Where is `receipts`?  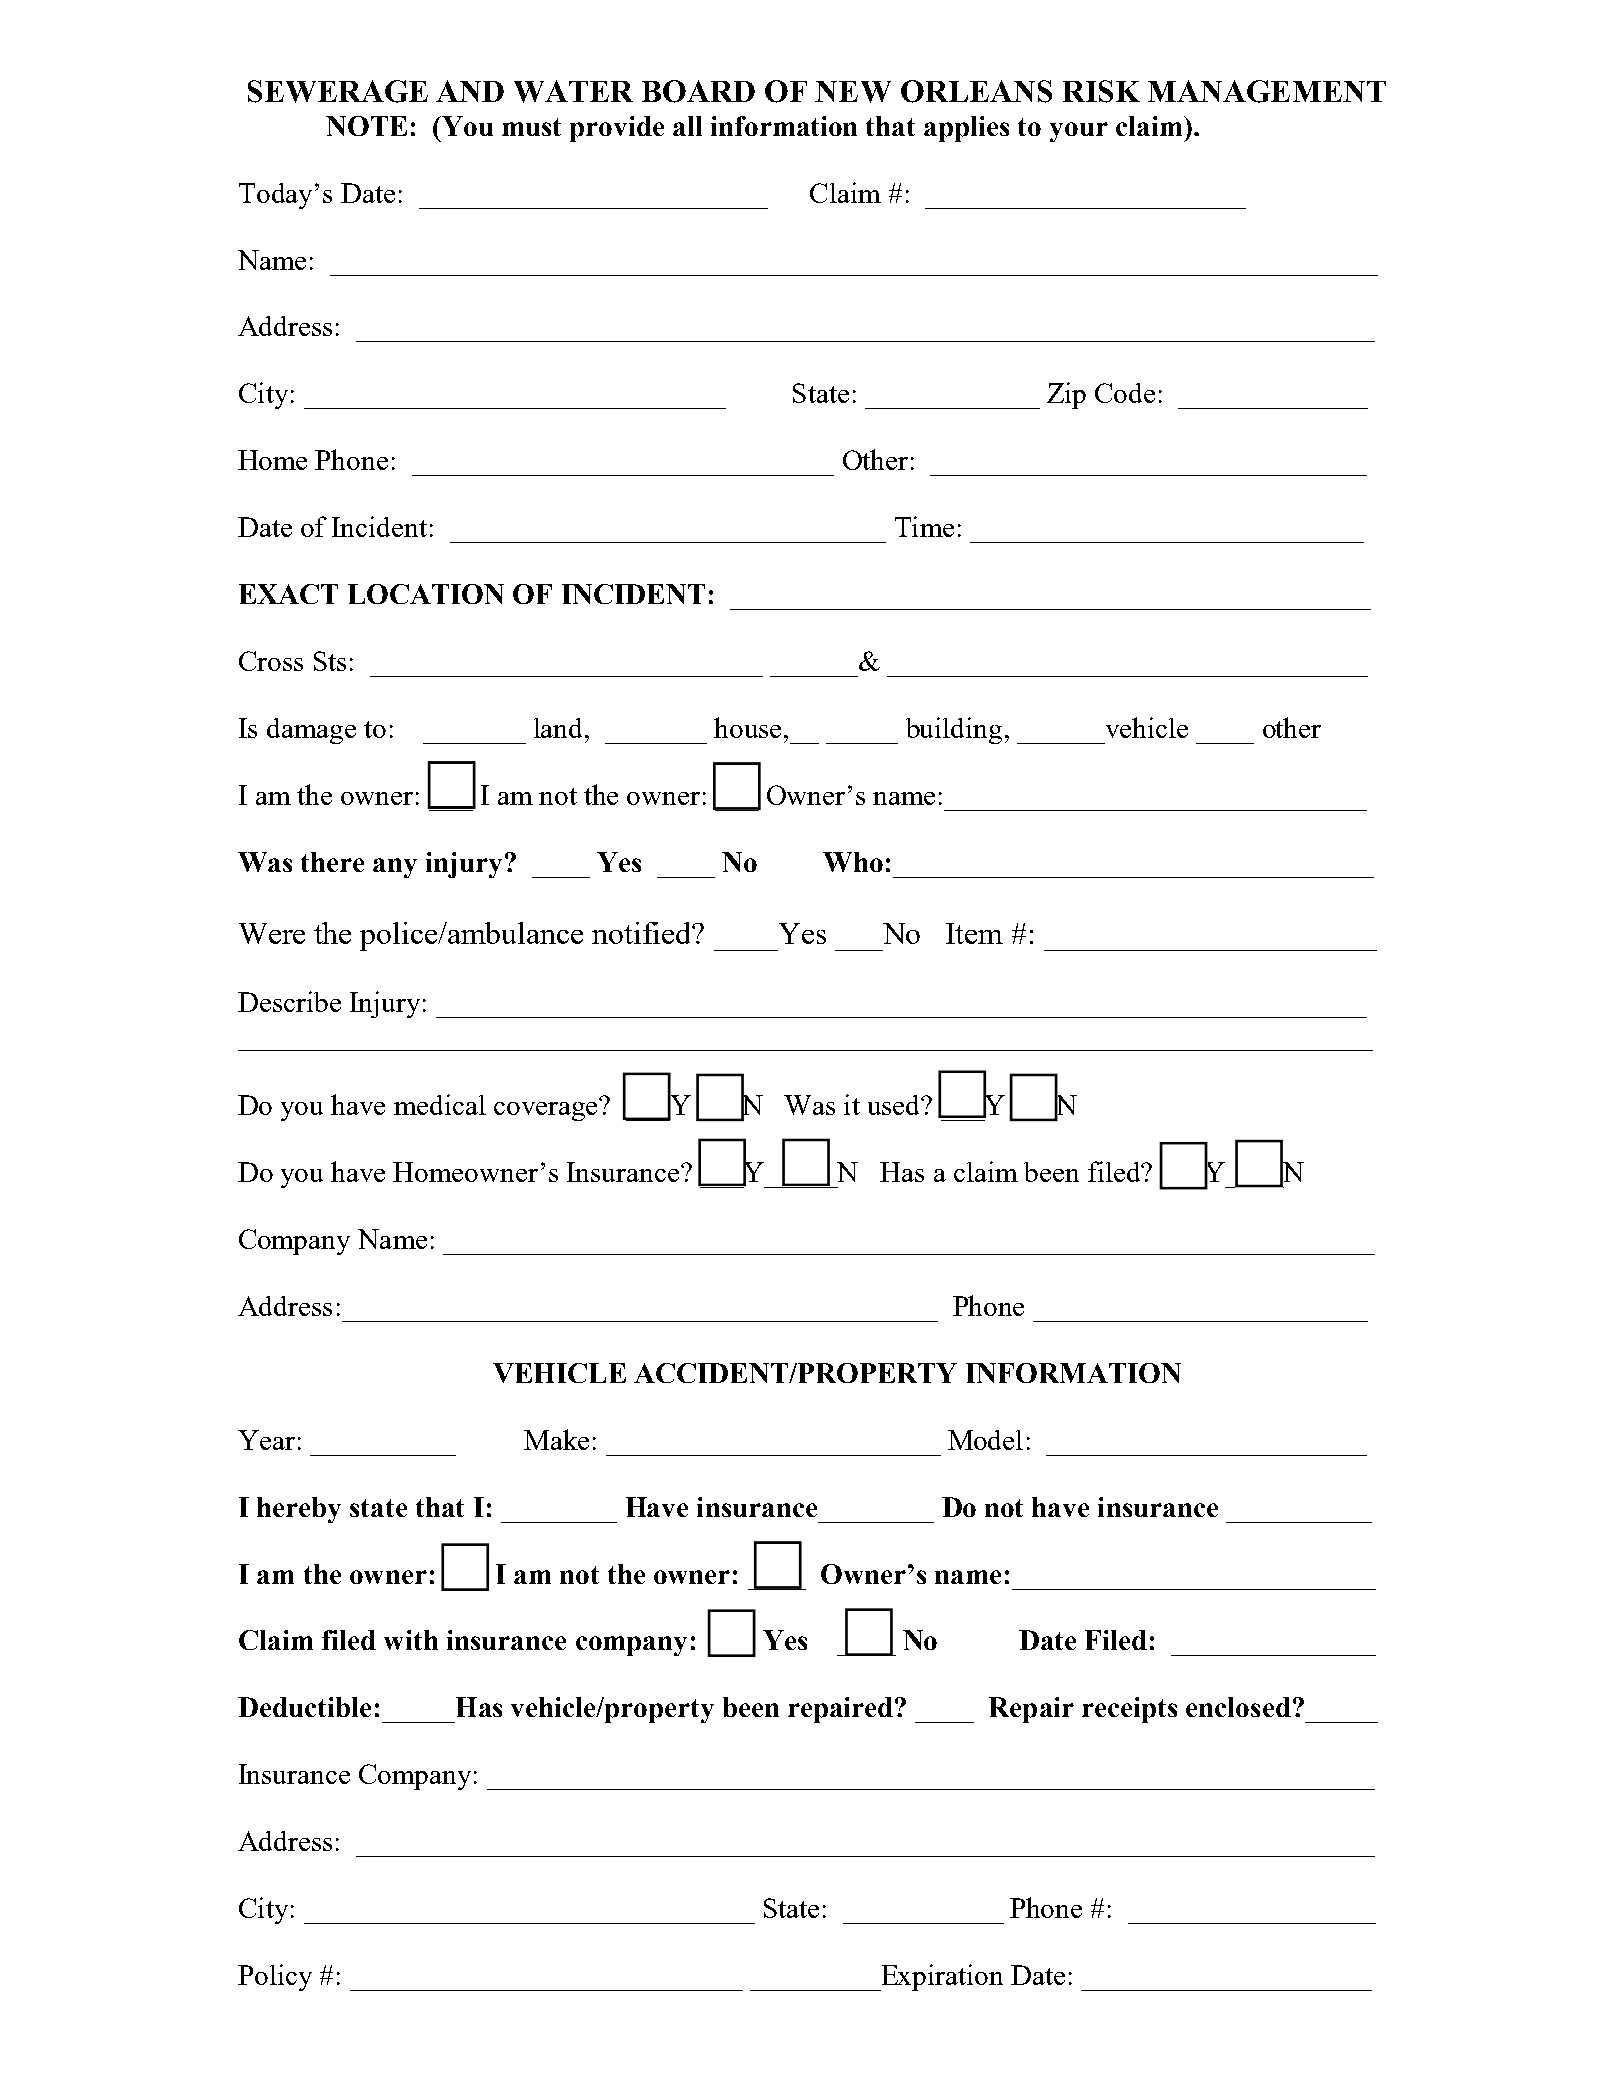 receipts is located at coordinates (1129, 1710).
